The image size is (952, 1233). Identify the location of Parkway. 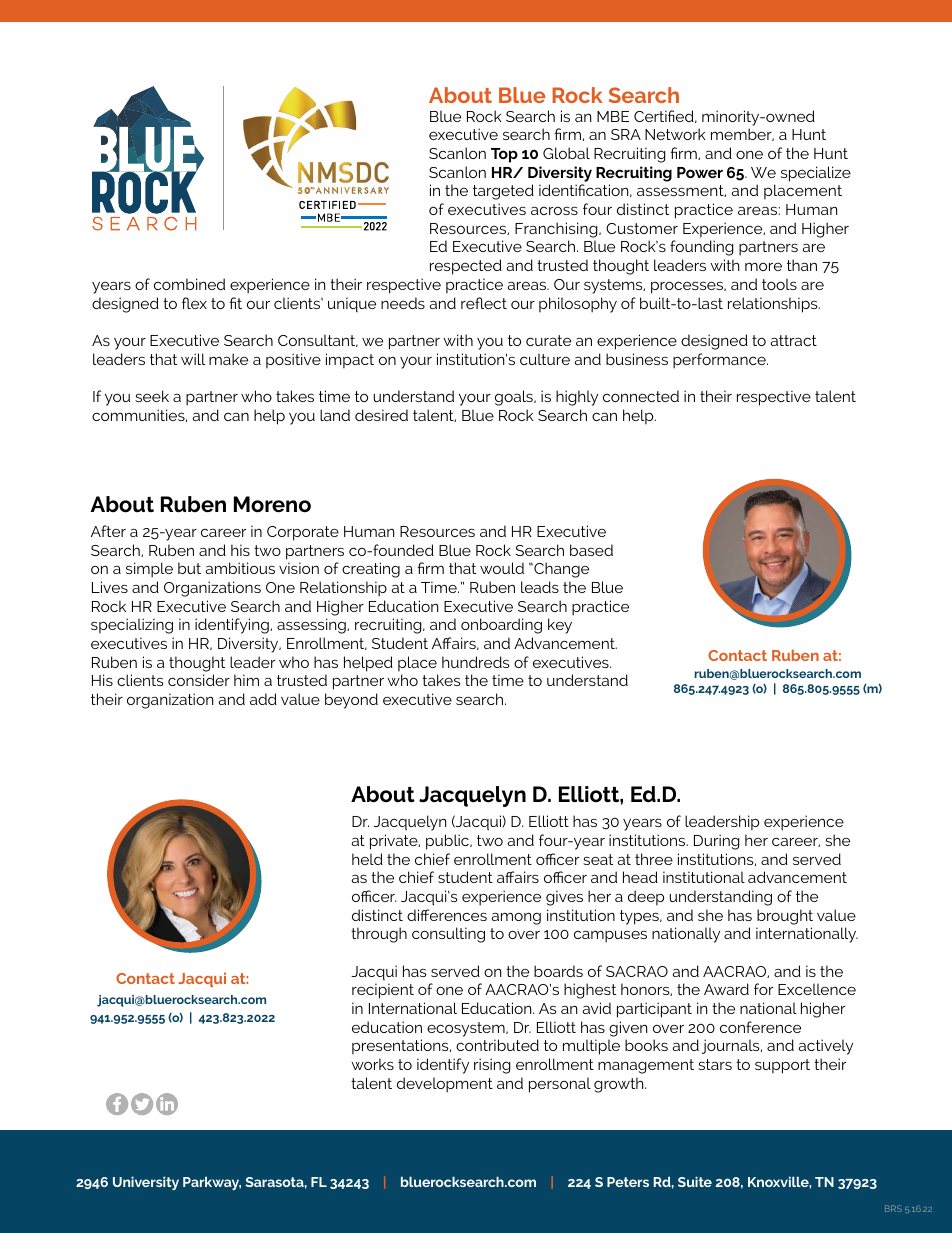
(212, 1183).
